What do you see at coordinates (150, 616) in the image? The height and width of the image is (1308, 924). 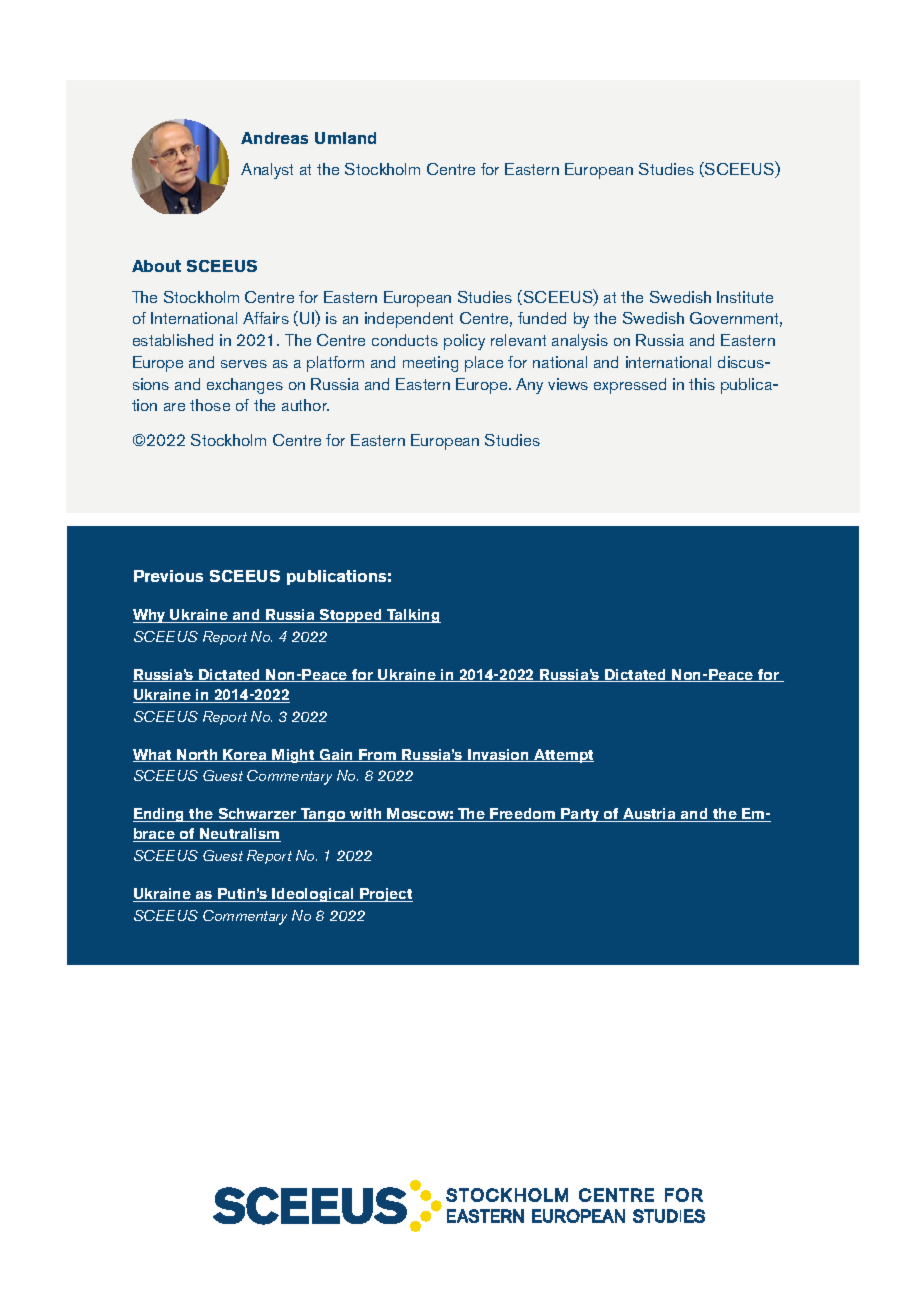 I see `Why` at bounding box center [150, 616].
